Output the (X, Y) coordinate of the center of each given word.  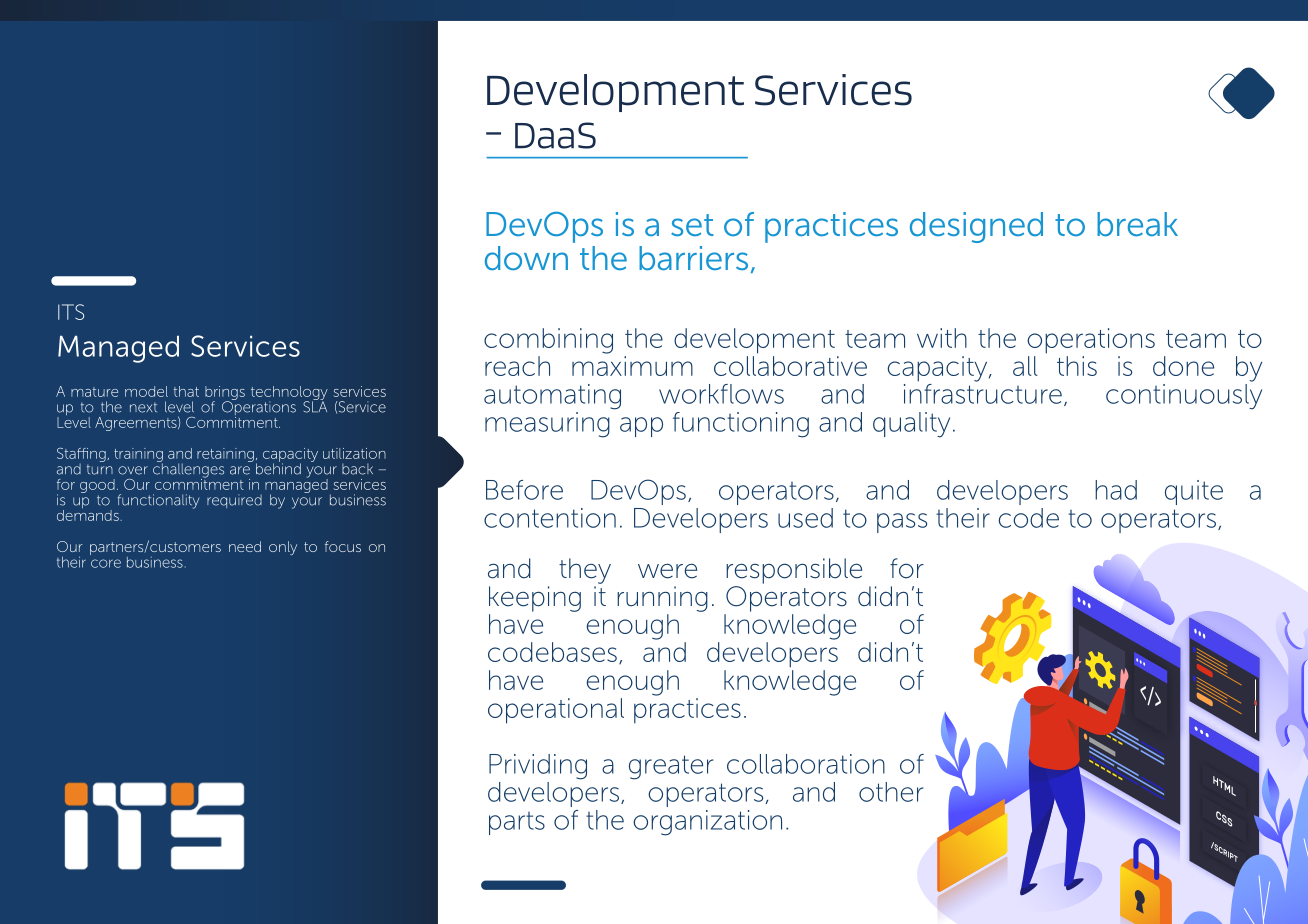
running (662, 599)
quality (911, 425)
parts (517, 823)
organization (707, 823)
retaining (225, 455)
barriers (693, 258)
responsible (794, 571)
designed (976, 227)
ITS (71, 312)
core (106, 563)
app (641, 427)
